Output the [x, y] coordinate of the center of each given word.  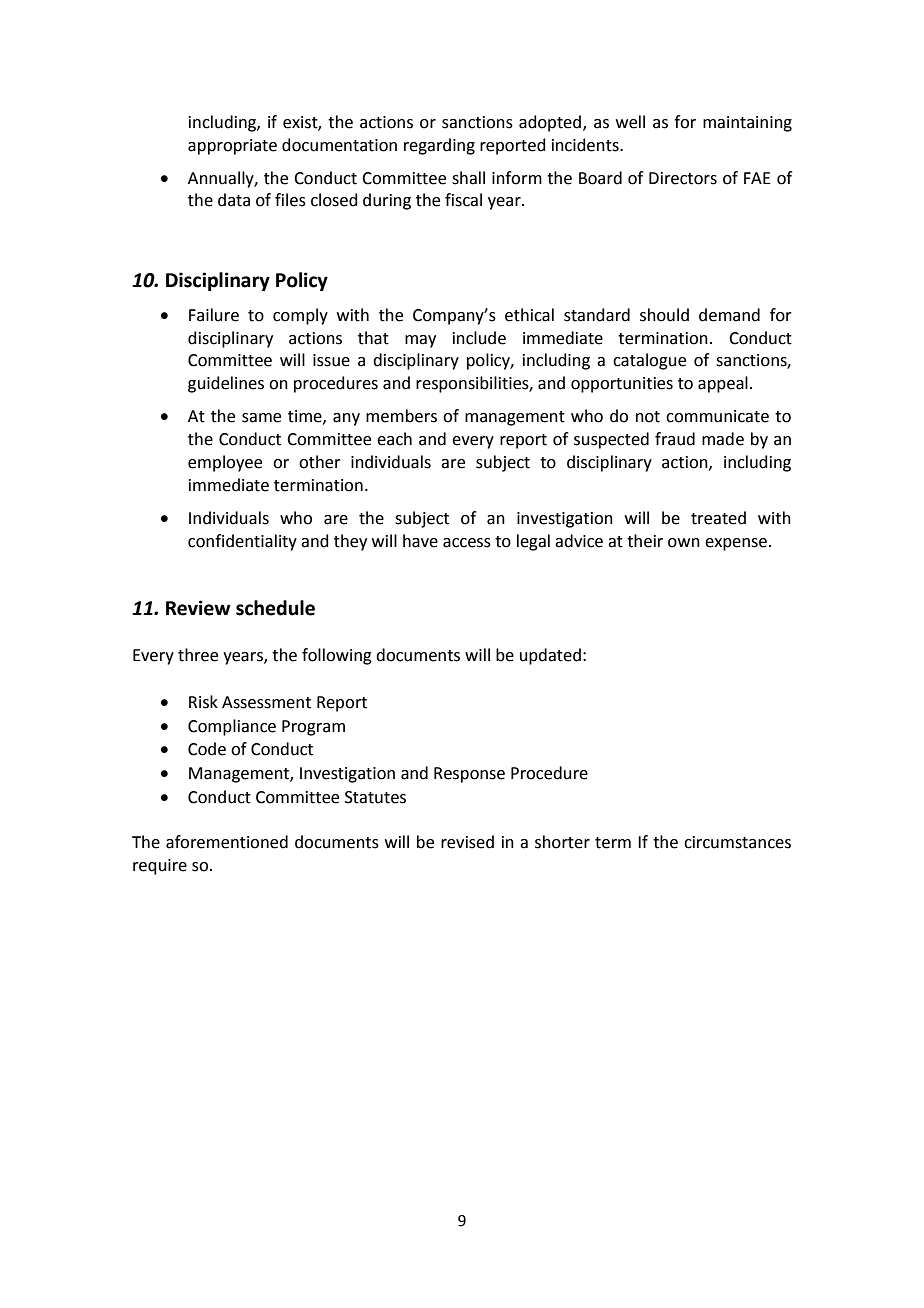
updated [550, 656]
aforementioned [227, 842]
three [198, 655]
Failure [214, 315]
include [479, 338]
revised [467, 842]
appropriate [232, 147]
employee [225, 463]
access [467, 543]
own [684, 543]
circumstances [737, 842]
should [664, 315]
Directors [683, 178]
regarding [439, 146]
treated [718, 518]
